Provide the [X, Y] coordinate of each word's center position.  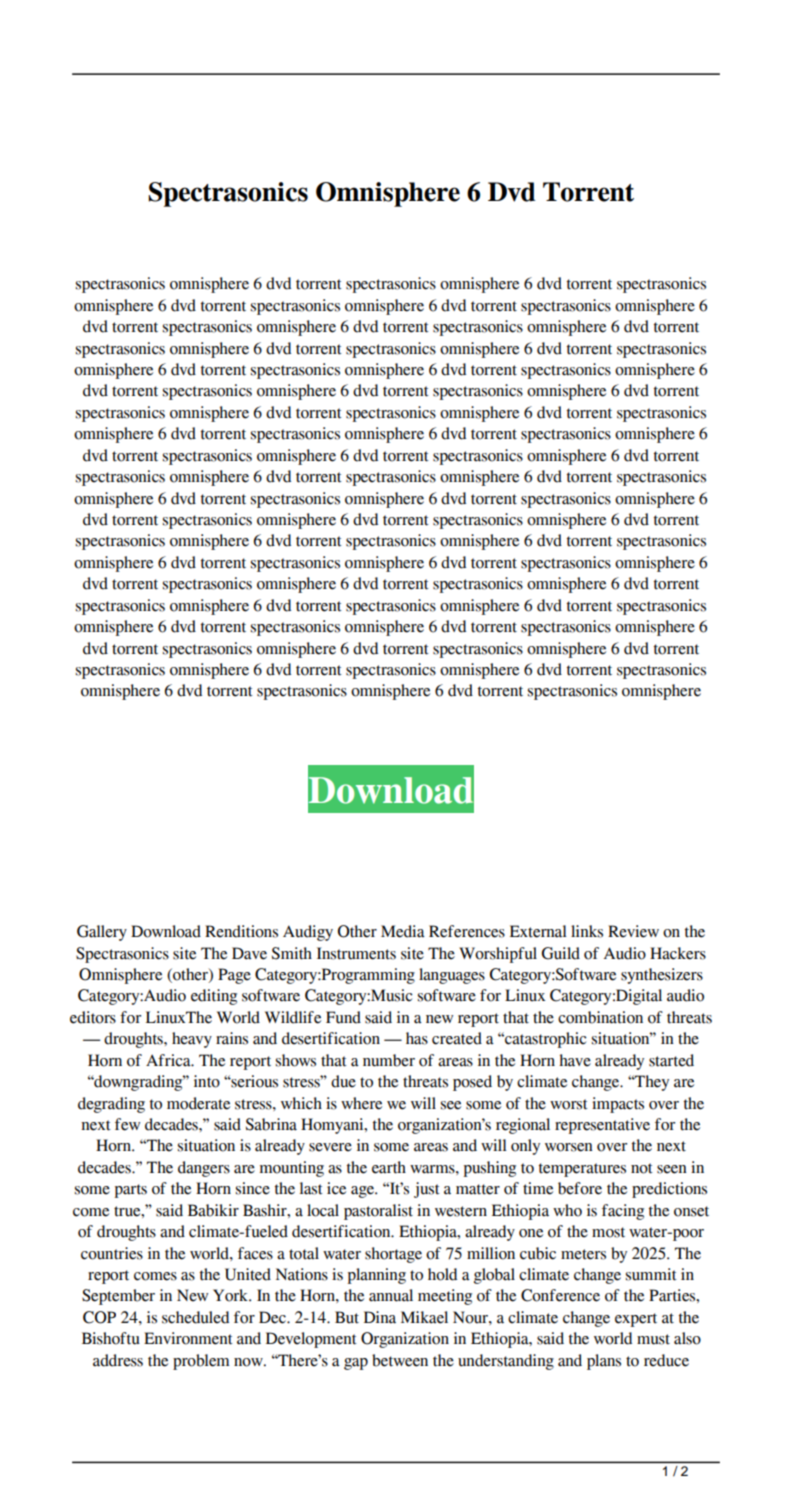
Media [403, 931]
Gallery [102, 933]
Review [633, 931]
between [400, 1360]
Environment [188, 1338]
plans [604, 1362]
